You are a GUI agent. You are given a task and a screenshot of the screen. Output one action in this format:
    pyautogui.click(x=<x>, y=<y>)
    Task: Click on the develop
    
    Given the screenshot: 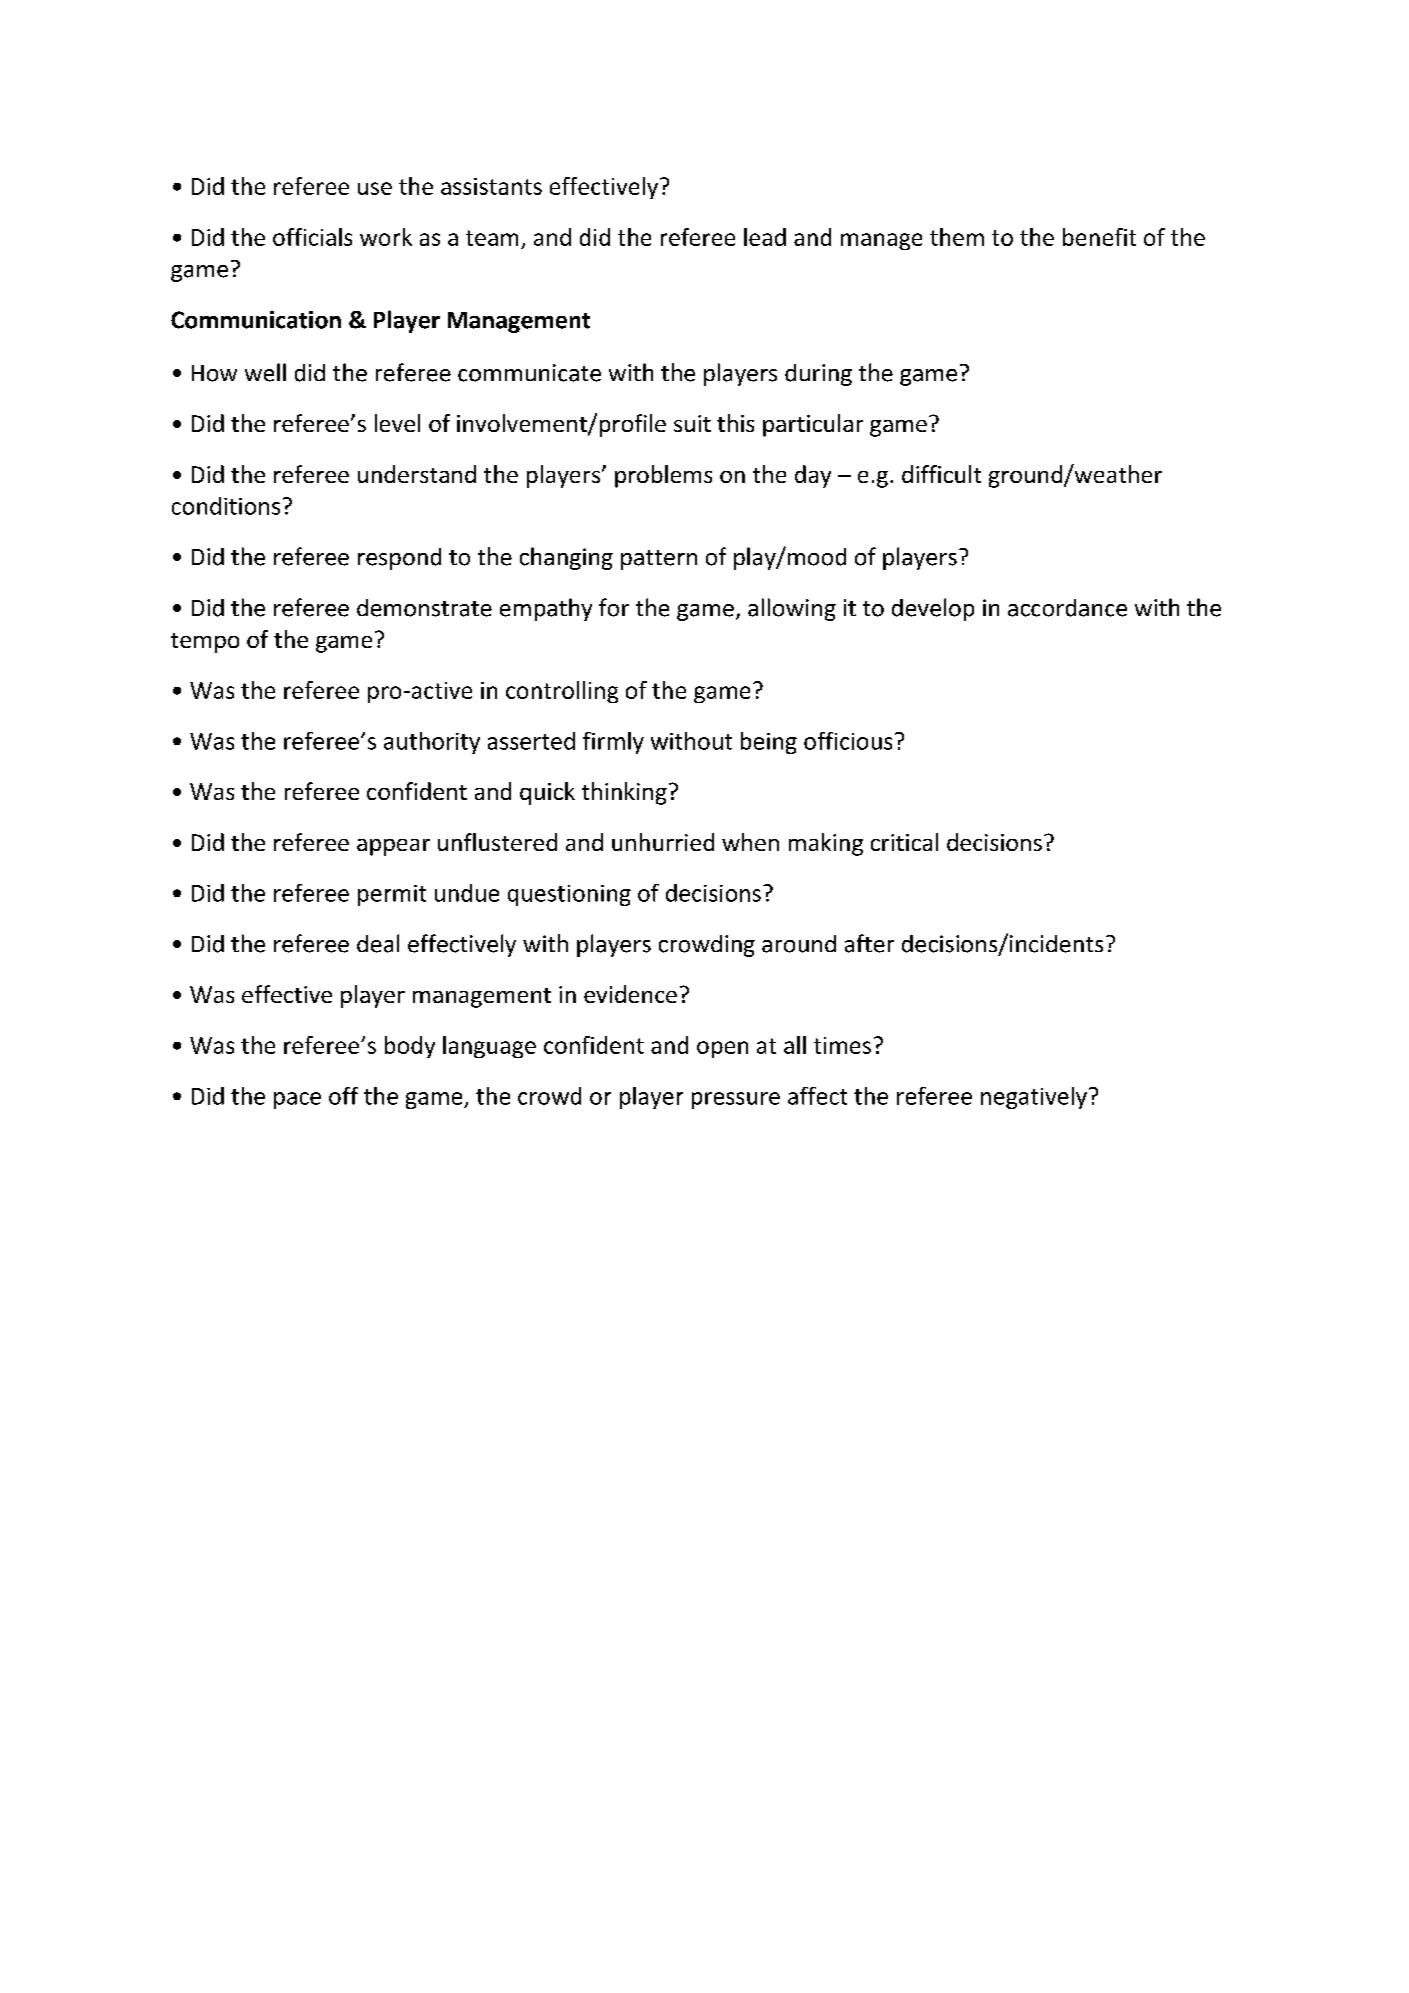 What is the action you would take?
    pyautogui.click(x=933, y=609)
